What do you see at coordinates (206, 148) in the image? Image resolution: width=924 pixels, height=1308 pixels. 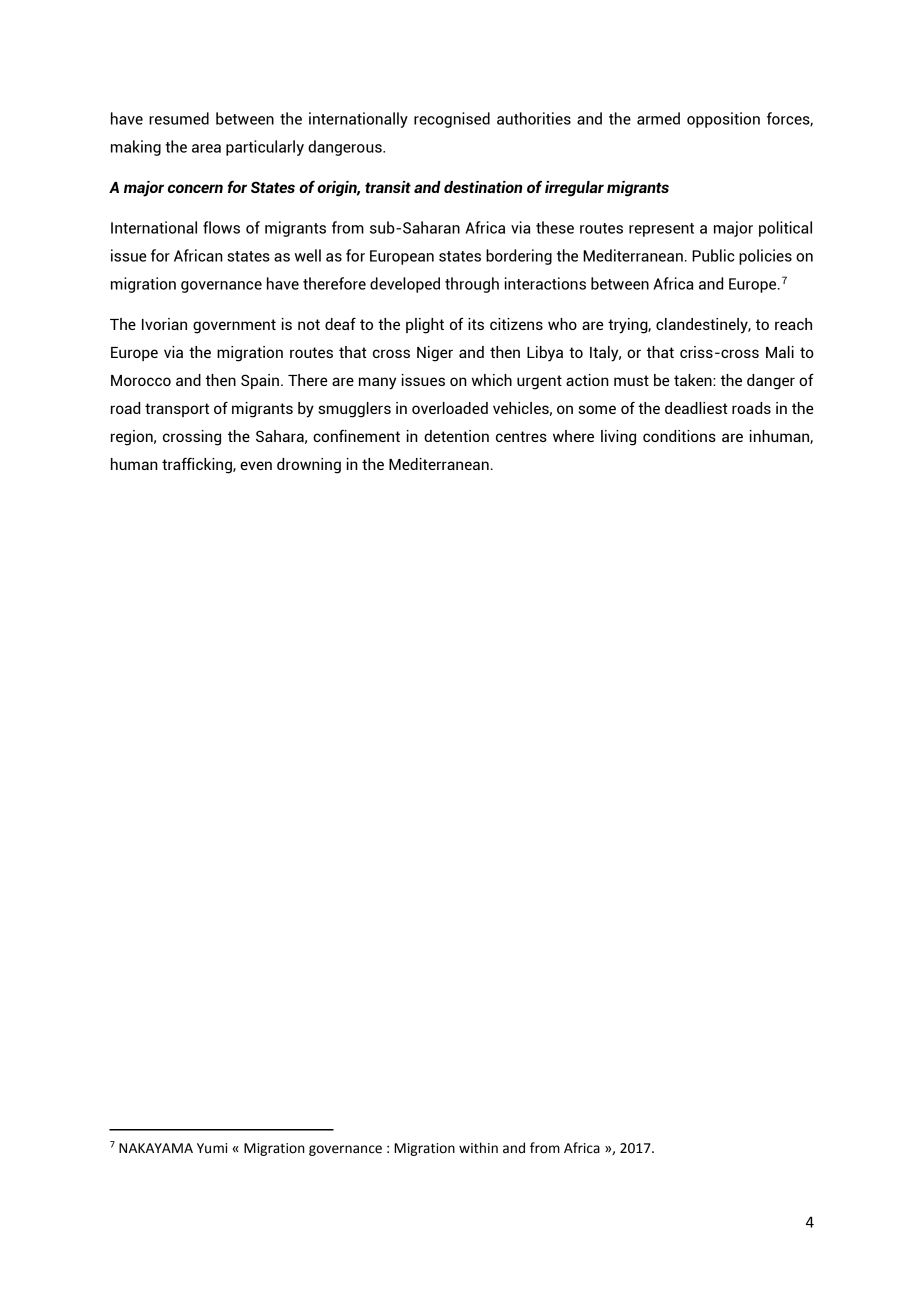 I see `area` at bounding box center [206, 148].
